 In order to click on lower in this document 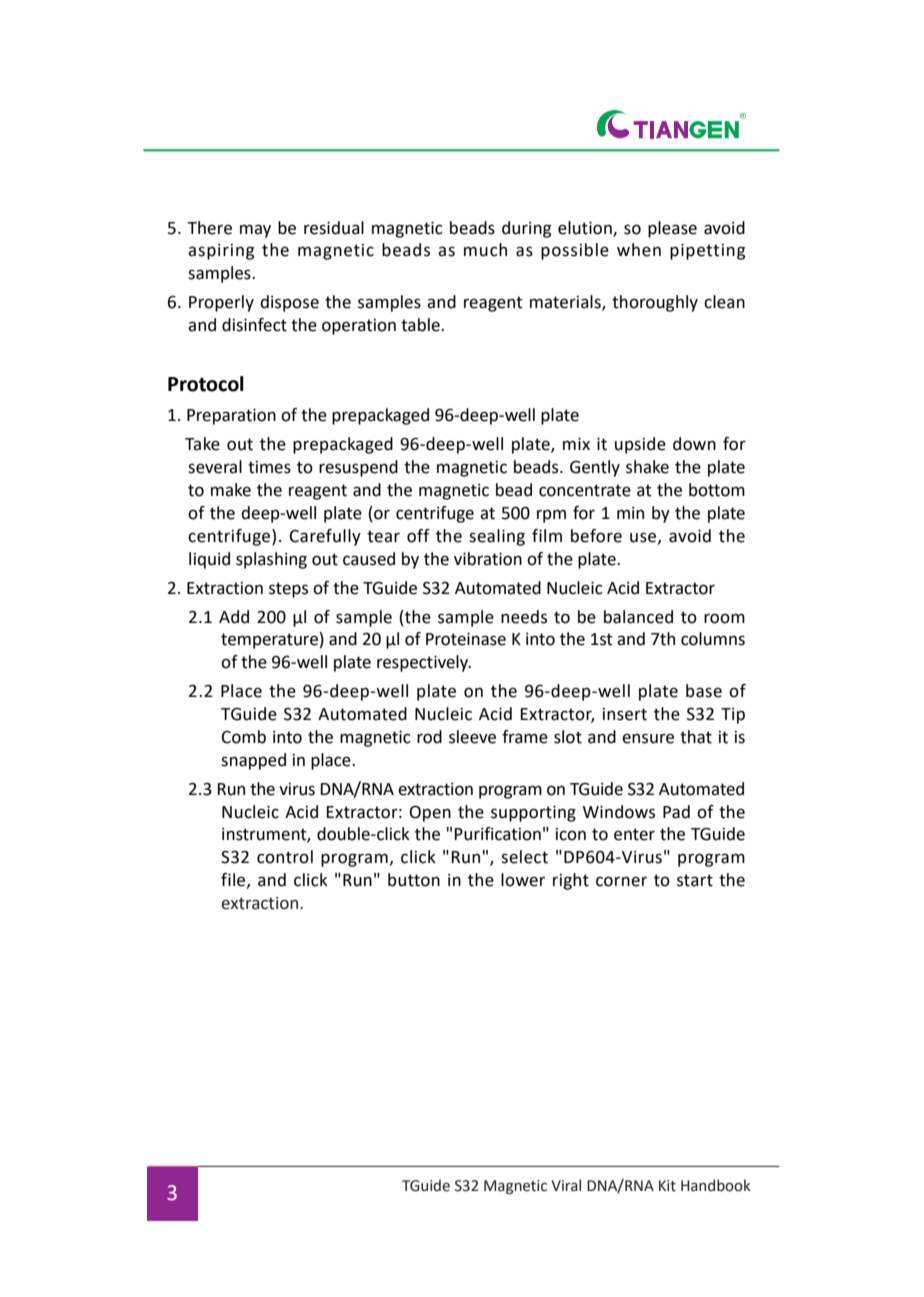, I will do `click(523, 880)`.
